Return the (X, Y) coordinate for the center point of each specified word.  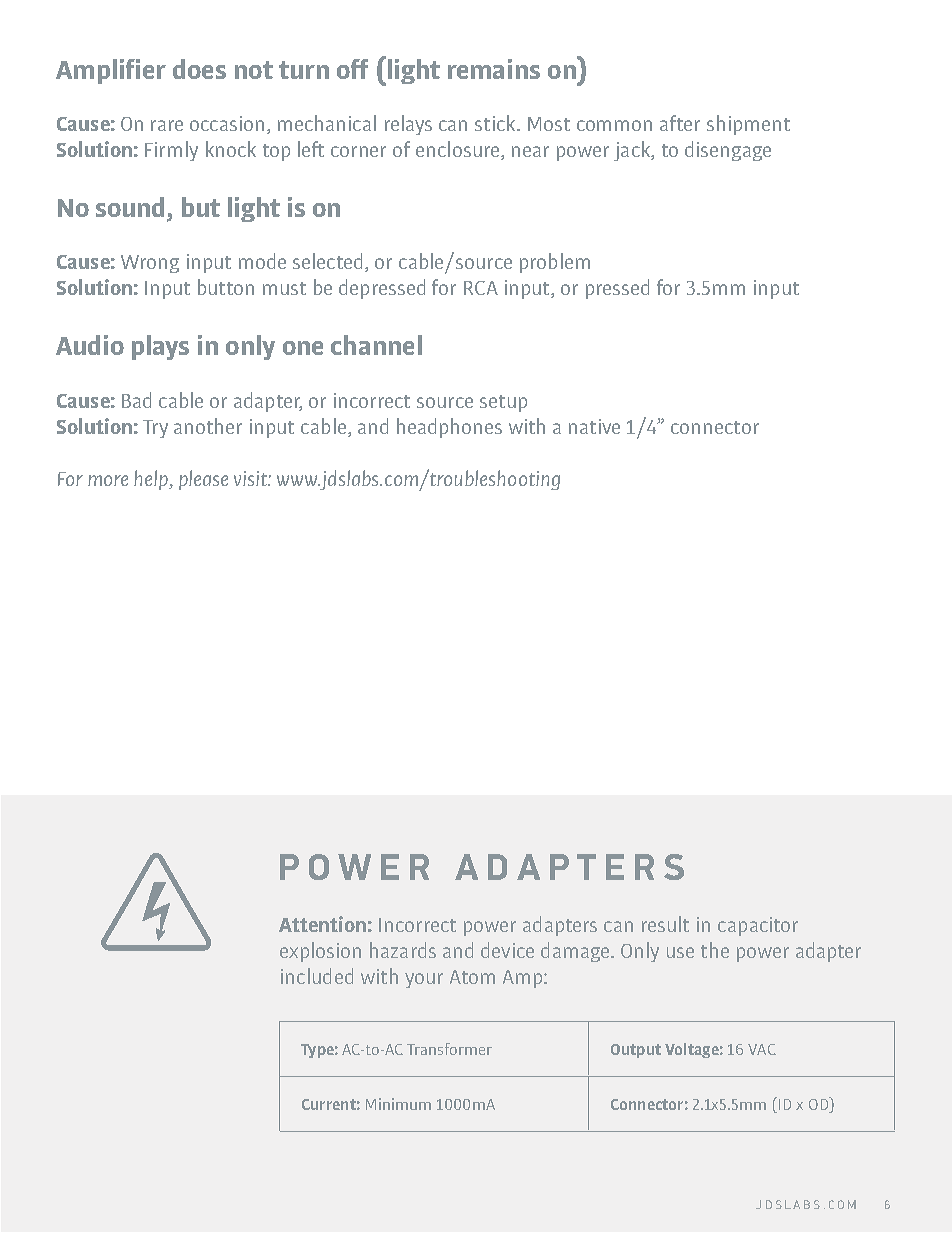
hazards (403, 950)
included (317, 976)
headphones (449, 428)
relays (408, 125)
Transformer (449, 1049)
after (680, 123)
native (594, 426)
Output (636, 1051)
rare (167, 125)
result (665, 924)
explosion (320, 952)
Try (155, 429)
